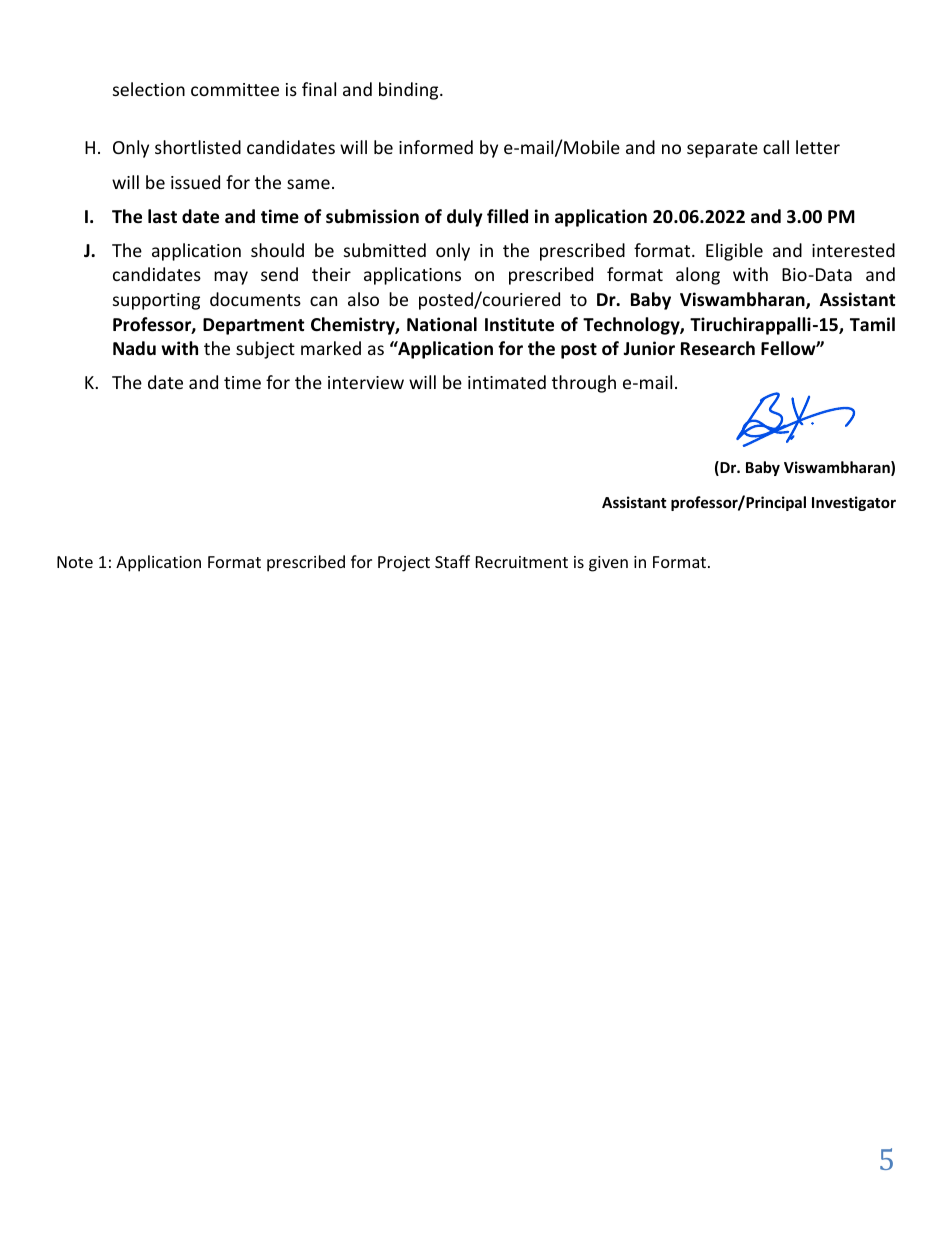 The image size is (952, 1233). I want to click on call, so click(776, 147).
